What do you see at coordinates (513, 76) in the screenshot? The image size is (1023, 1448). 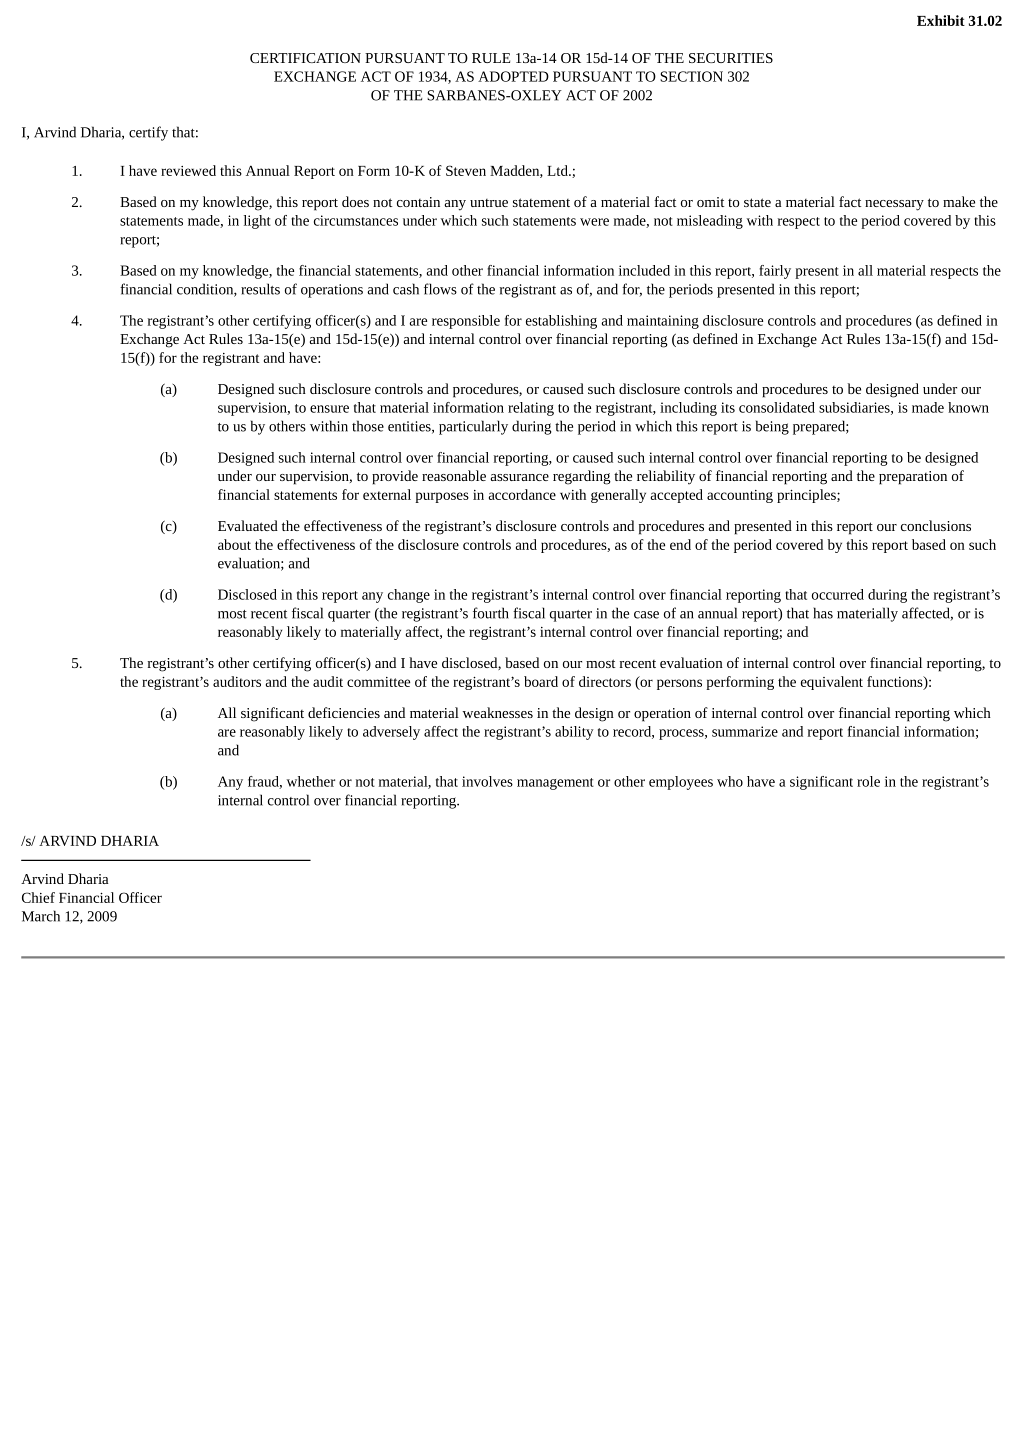 I see `ADOPTED` at bounding box center [513, 76].
